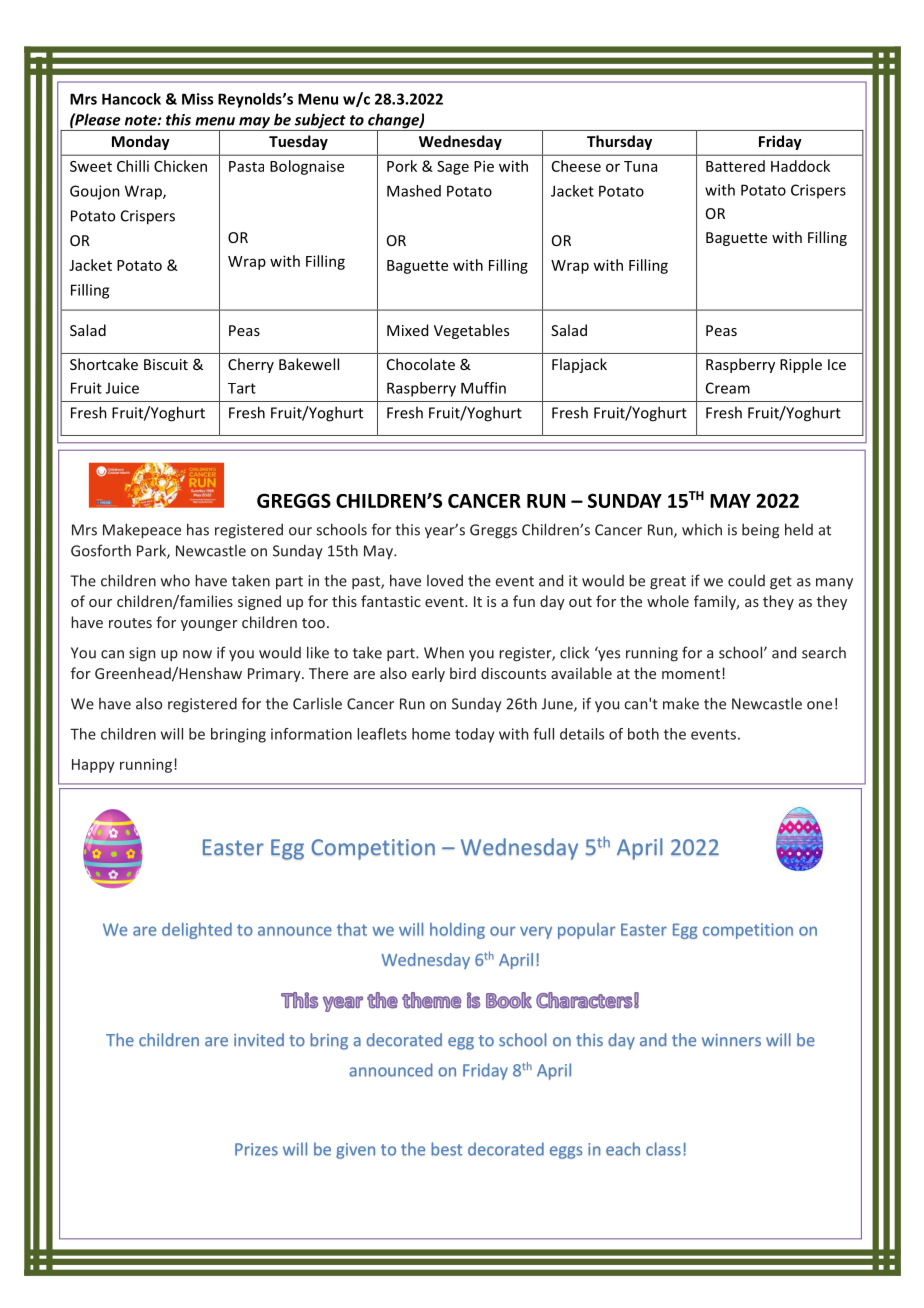 This image has width=924, height=1308. What do you see at coordinates (453, 168) in the image?
I see `Sage` at bounding box center [453, 168].
